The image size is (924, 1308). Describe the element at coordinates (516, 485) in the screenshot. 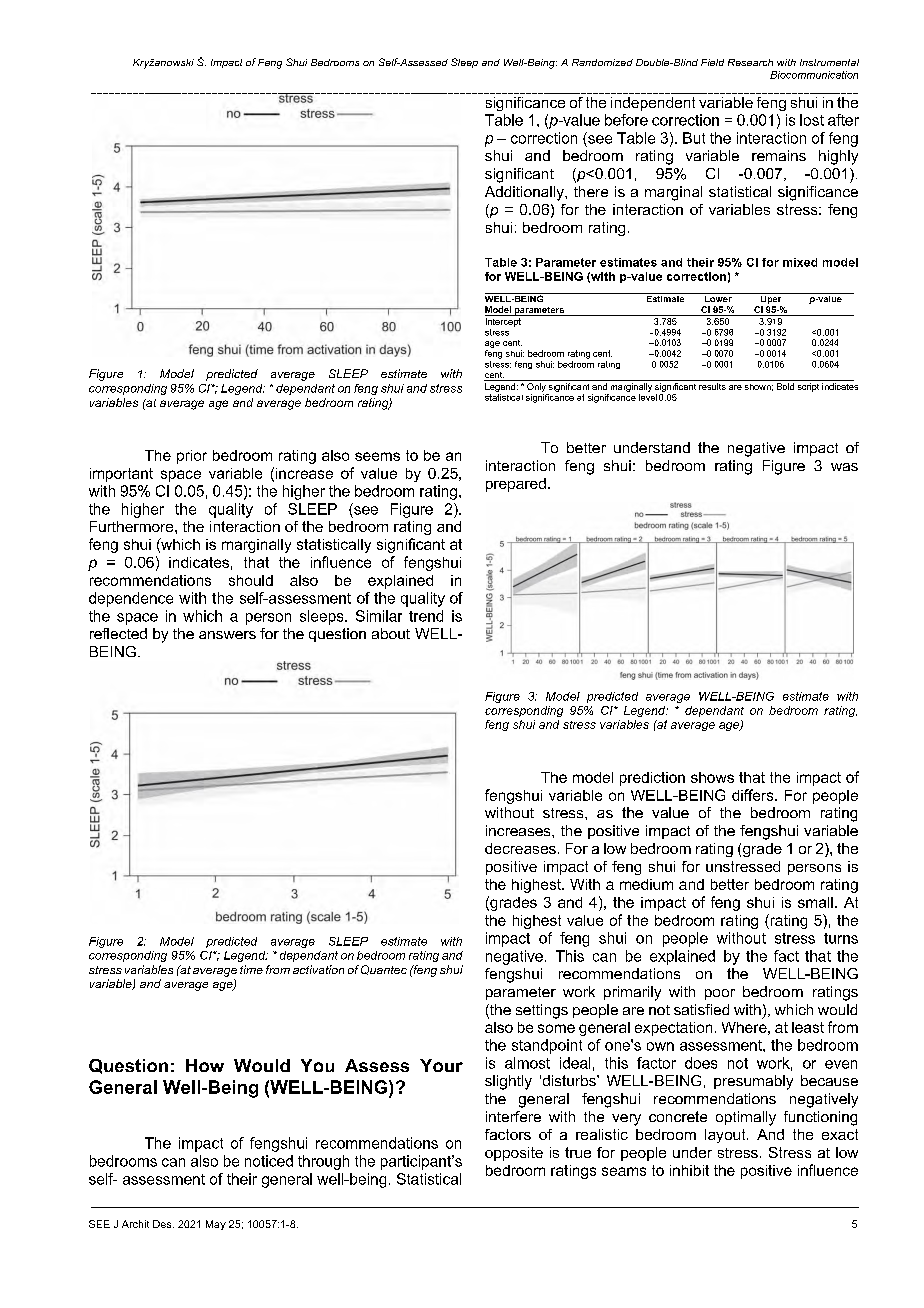

I see `prepared` at that location.
